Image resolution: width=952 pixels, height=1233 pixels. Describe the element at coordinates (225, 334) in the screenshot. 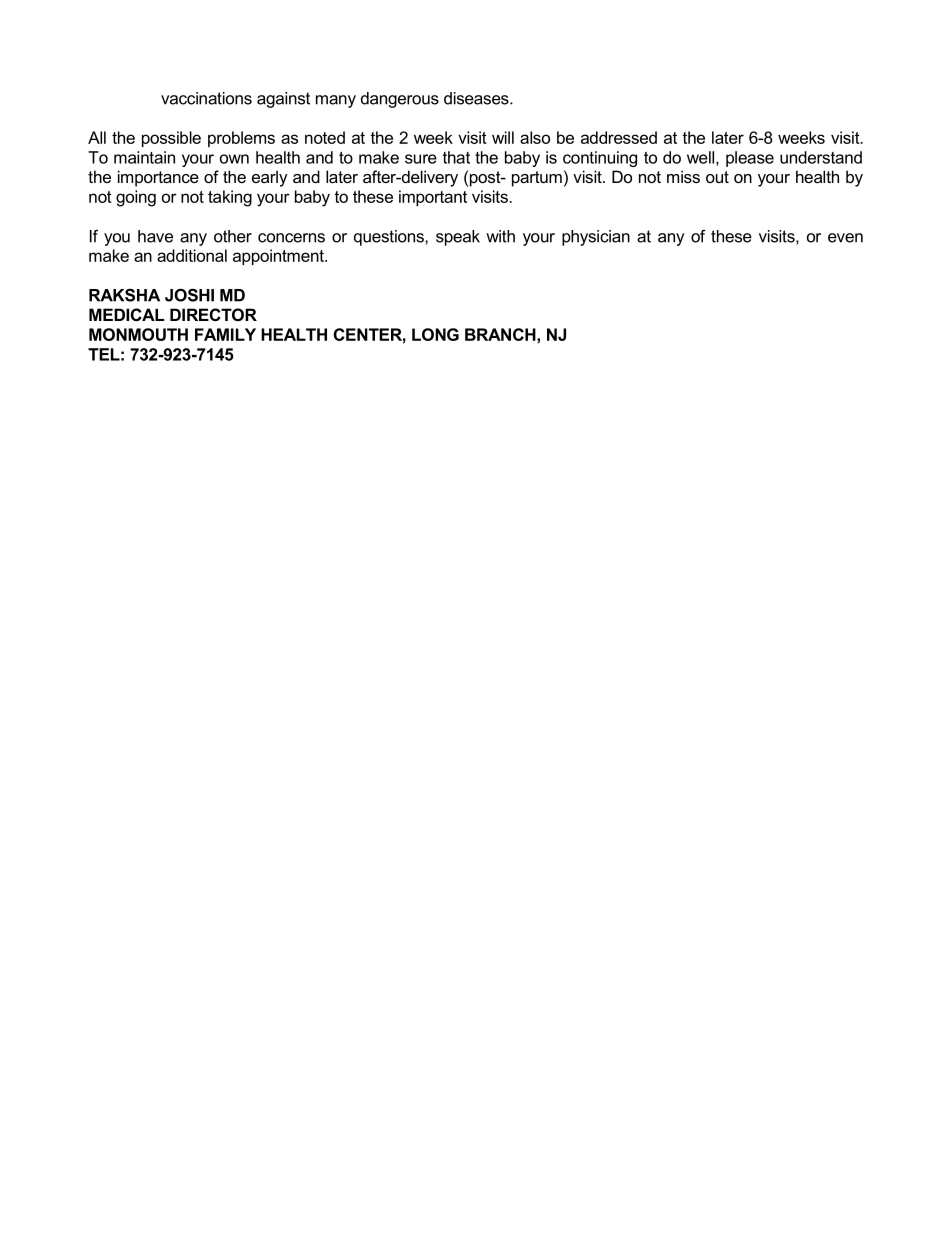

I see `FAMILY` at that location.
